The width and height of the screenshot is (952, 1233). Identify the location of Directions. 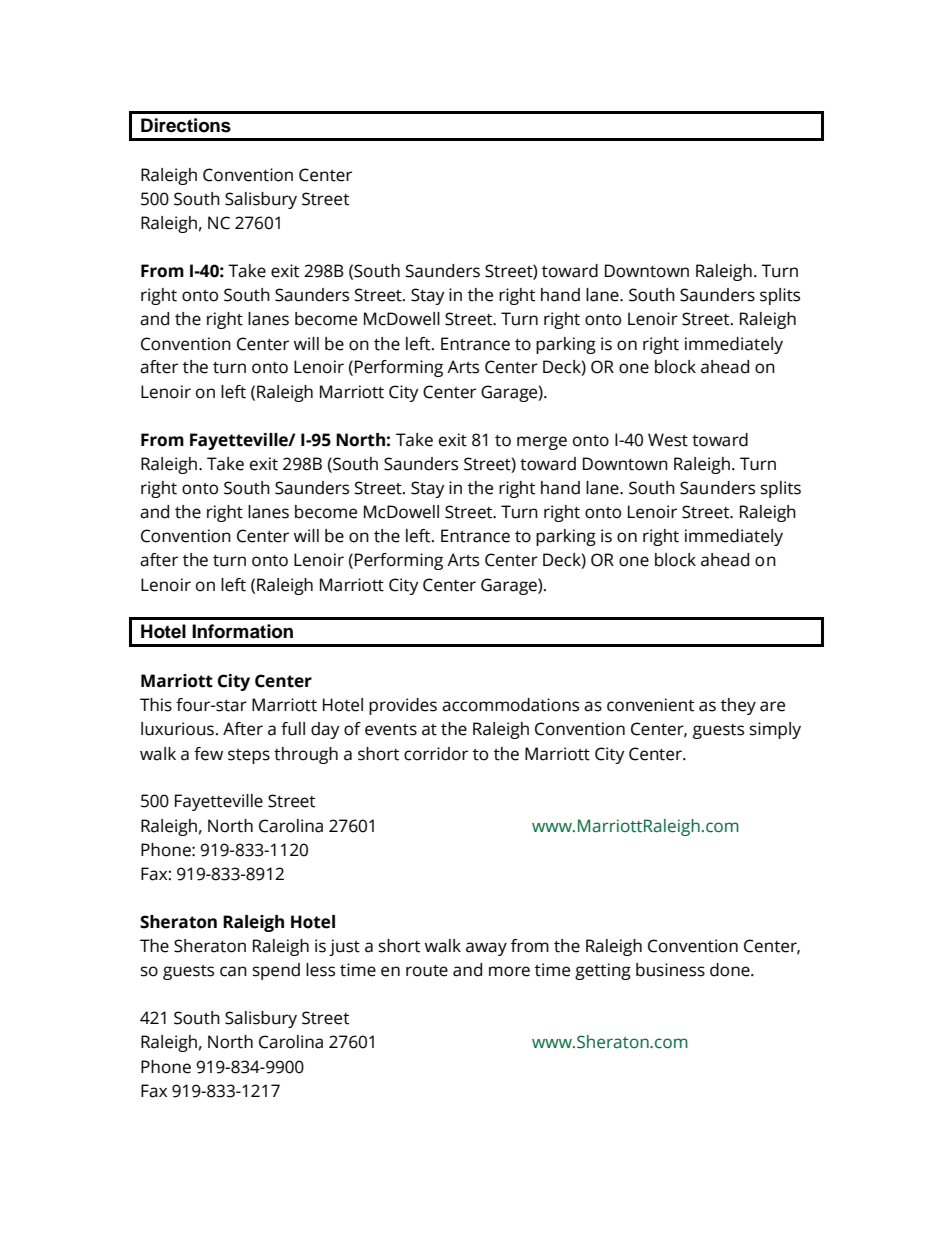
(186, 125).
